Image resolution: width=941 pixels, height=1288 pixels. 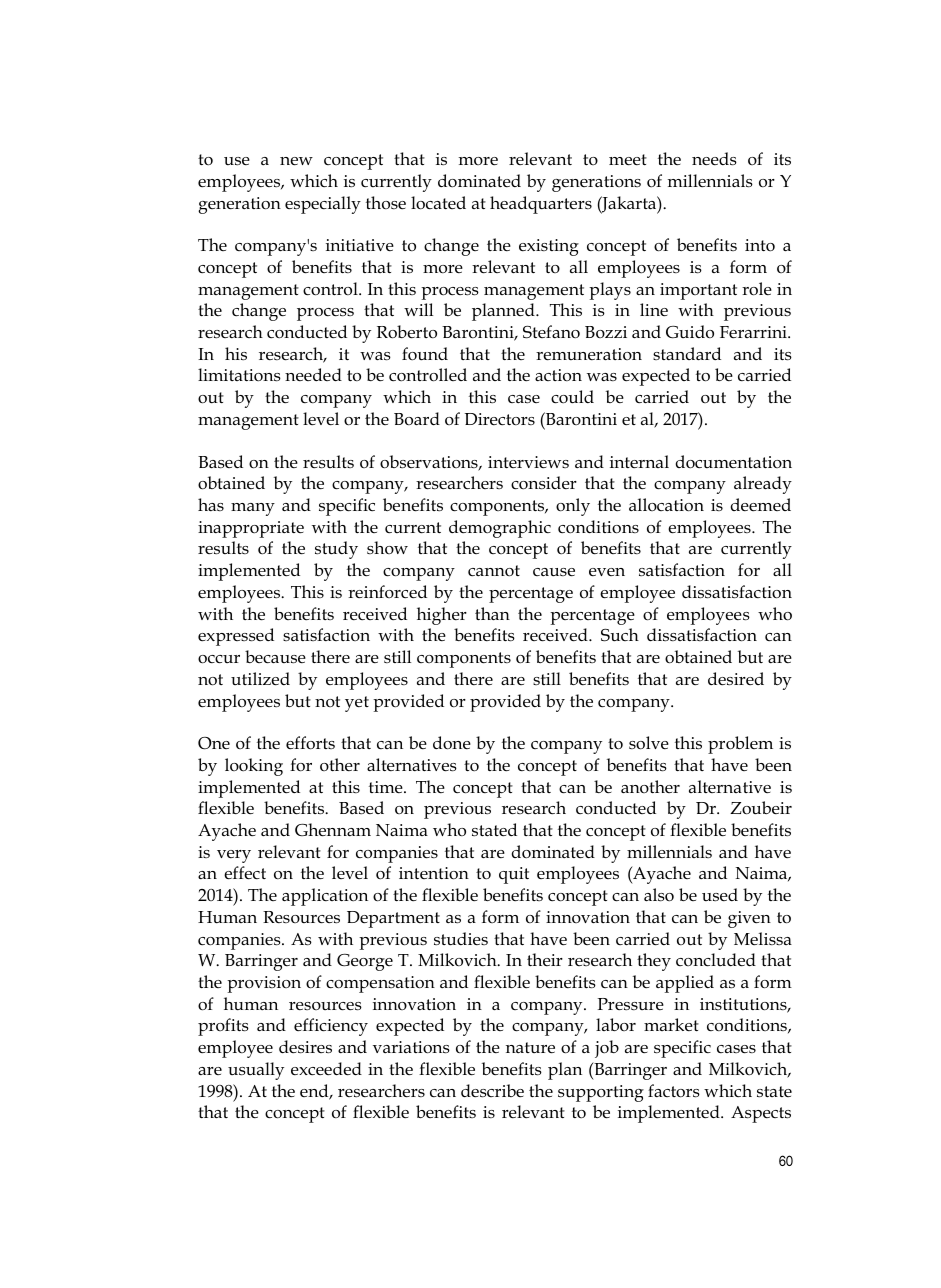 What do you see at coordinates (296, 161) in the screenshot?
I see `new` at bounding box center [296, 161].
